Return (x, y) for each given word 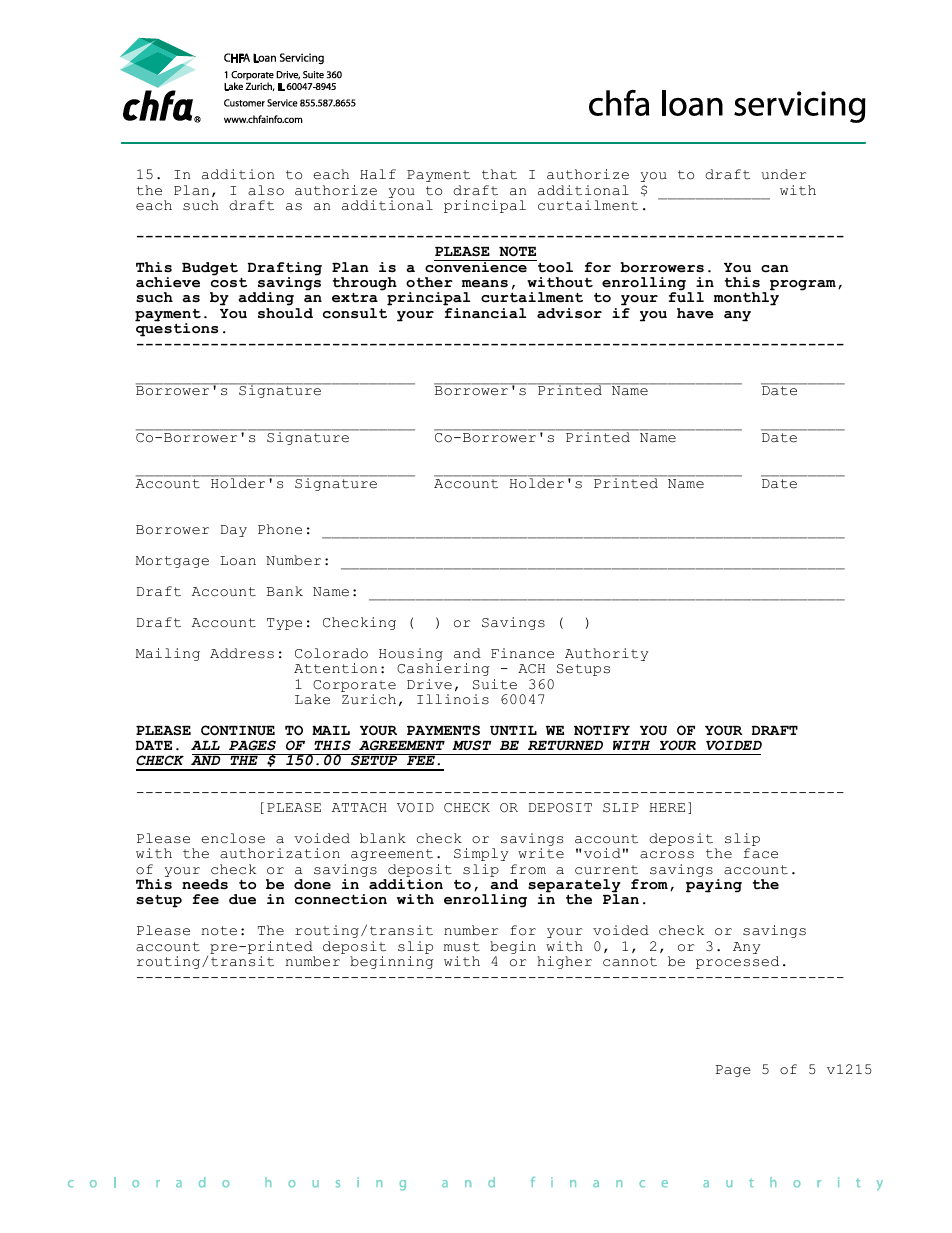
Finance (522, 653)
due (242, 899)
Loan (238, 561)
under (784, 174)
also (266, 190)
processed (737, 962)
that (499, 174)
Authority (606, 654)
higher (564, 962)
